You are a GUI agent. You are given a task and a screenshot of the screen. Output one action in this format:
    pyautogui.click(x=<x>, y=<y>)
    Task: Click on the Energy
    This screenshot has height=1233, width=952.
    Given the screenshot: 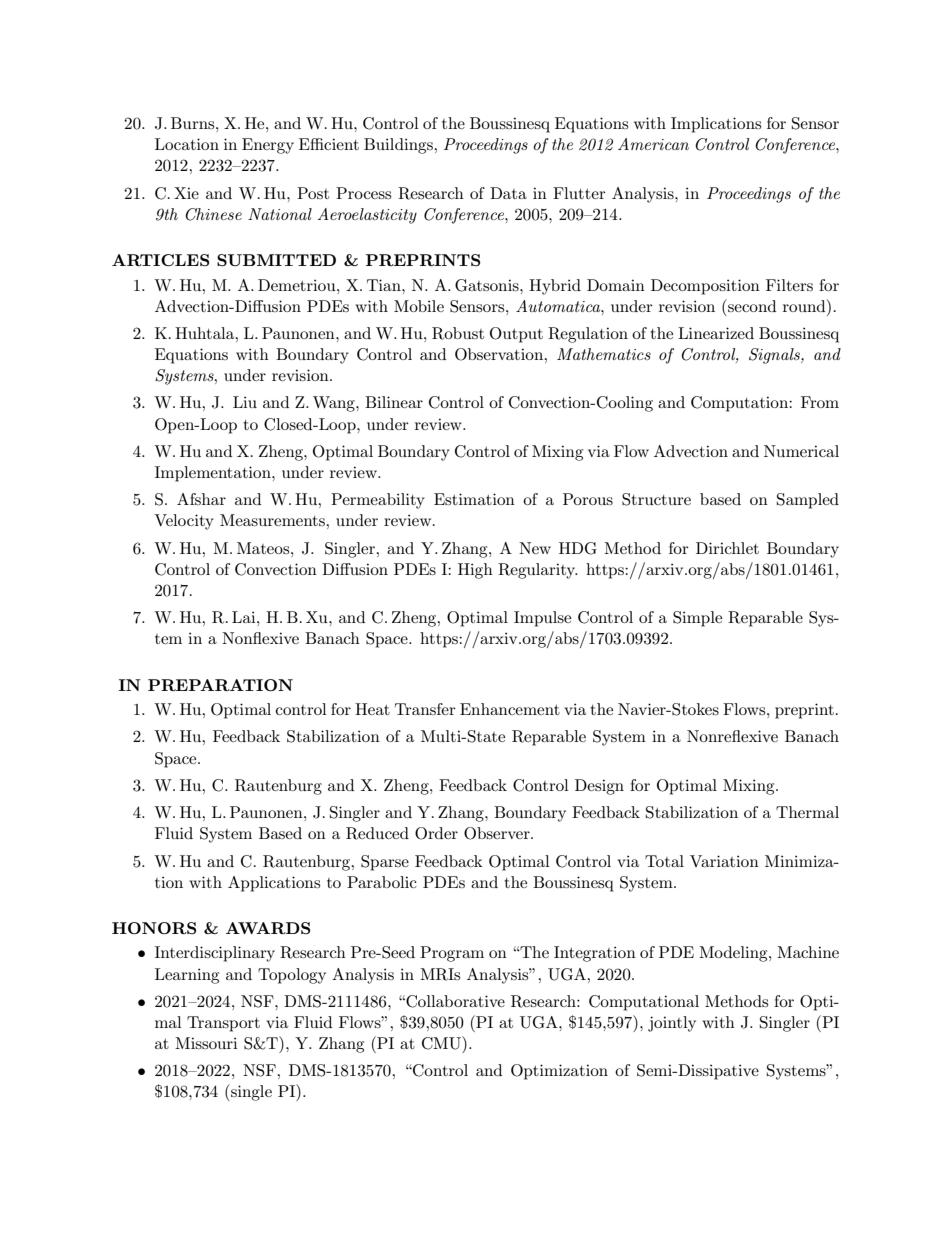 What is the action you would take?
    pyautogui.click(x=268, y=146)
